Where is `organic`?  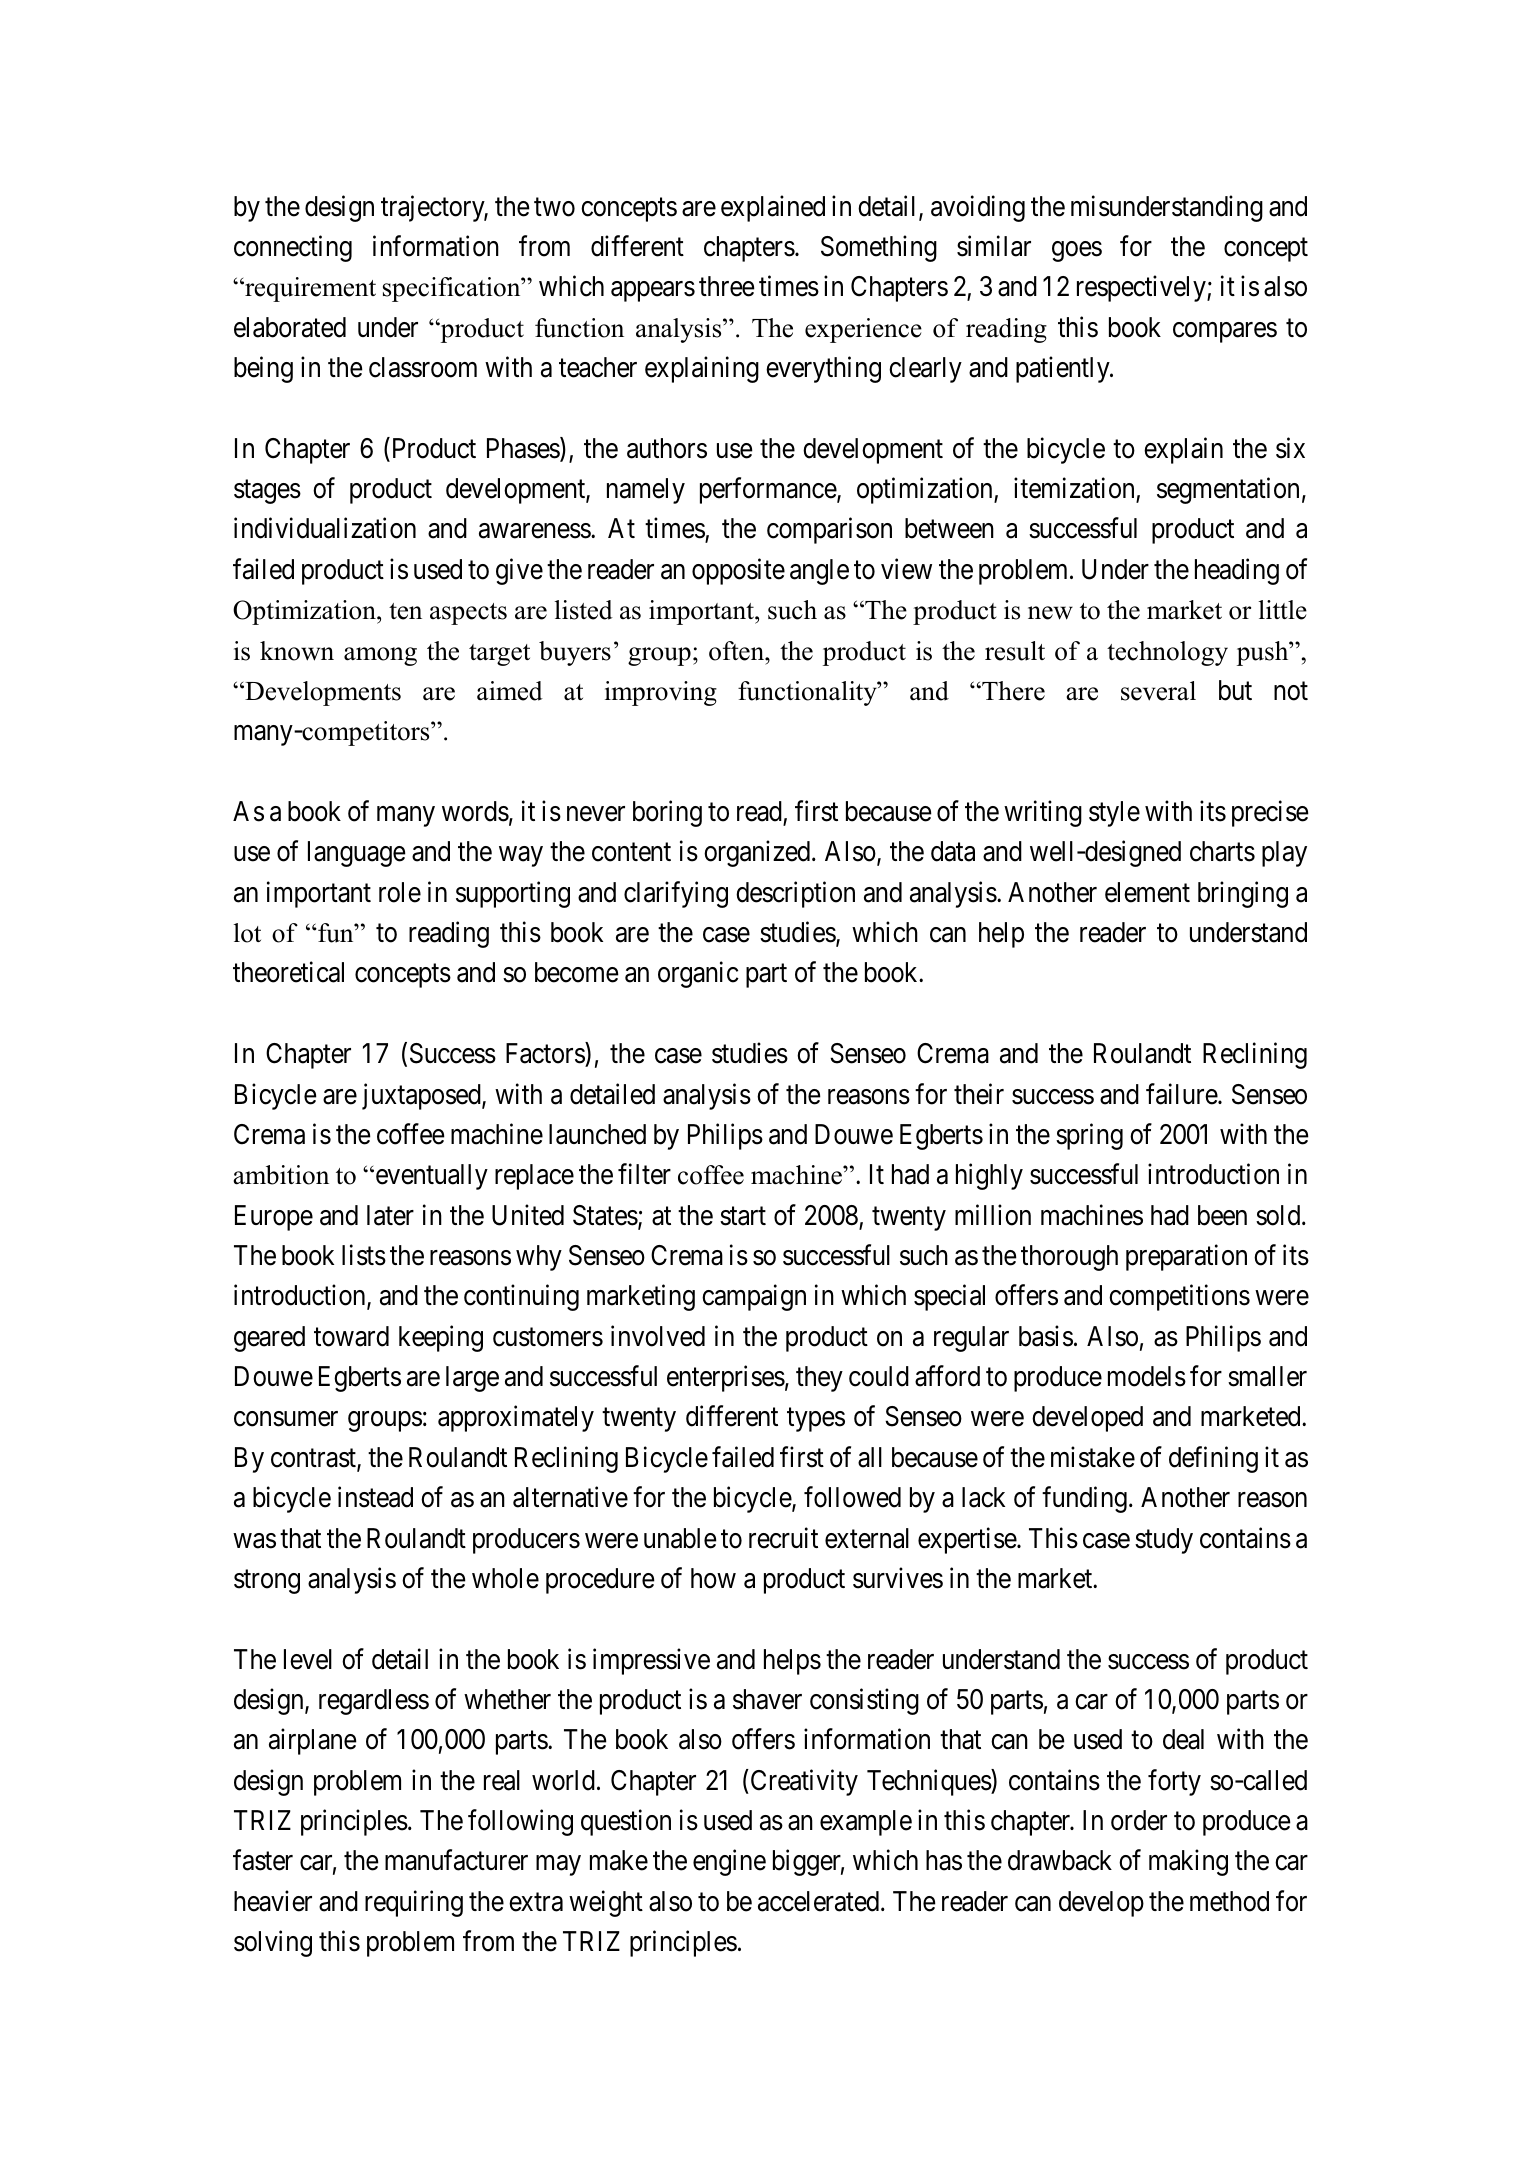 organic is located at coordinates (698, 975).
